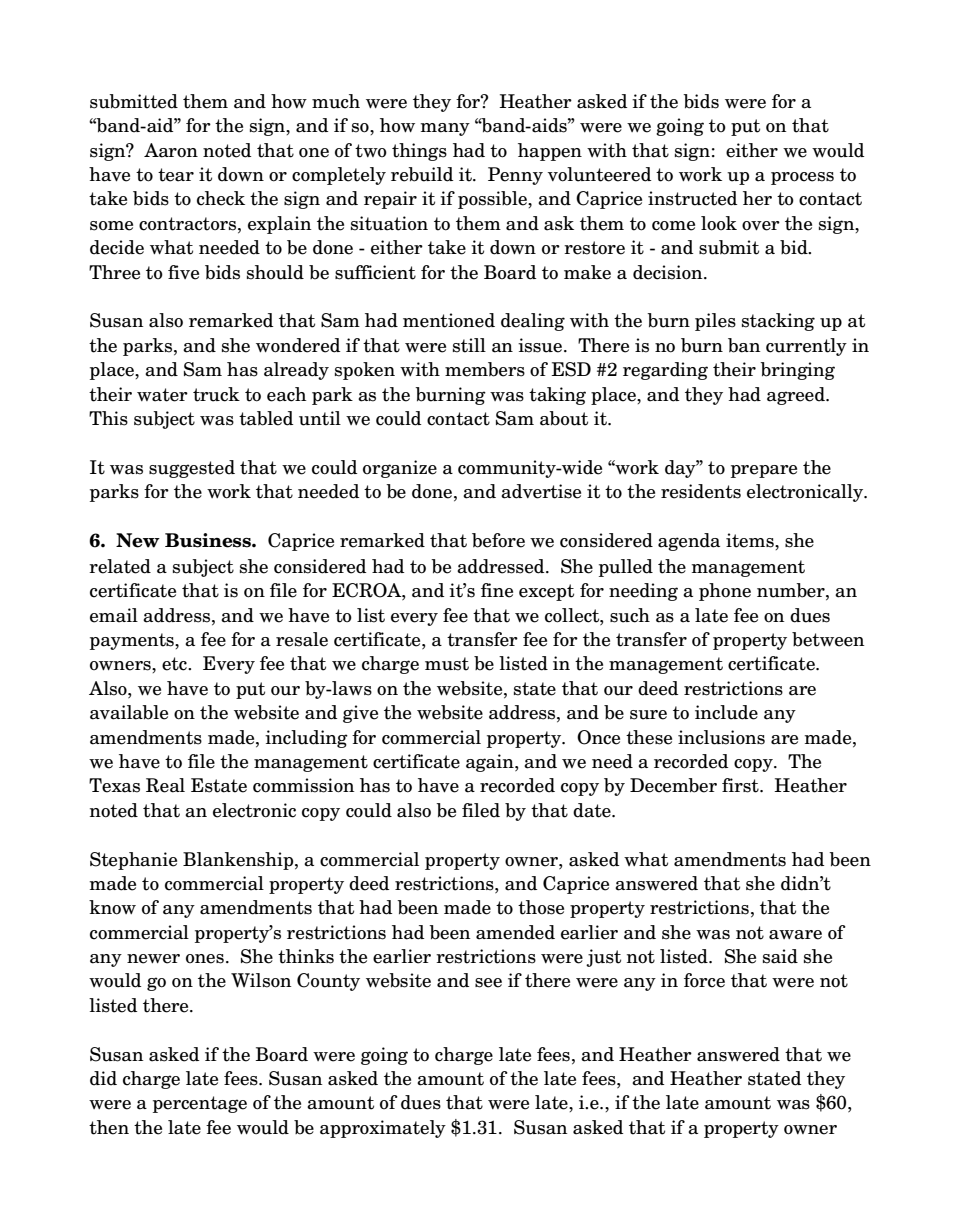  Describe the element at coordinates (497, 590) in the image. I see `fine` at that location.
